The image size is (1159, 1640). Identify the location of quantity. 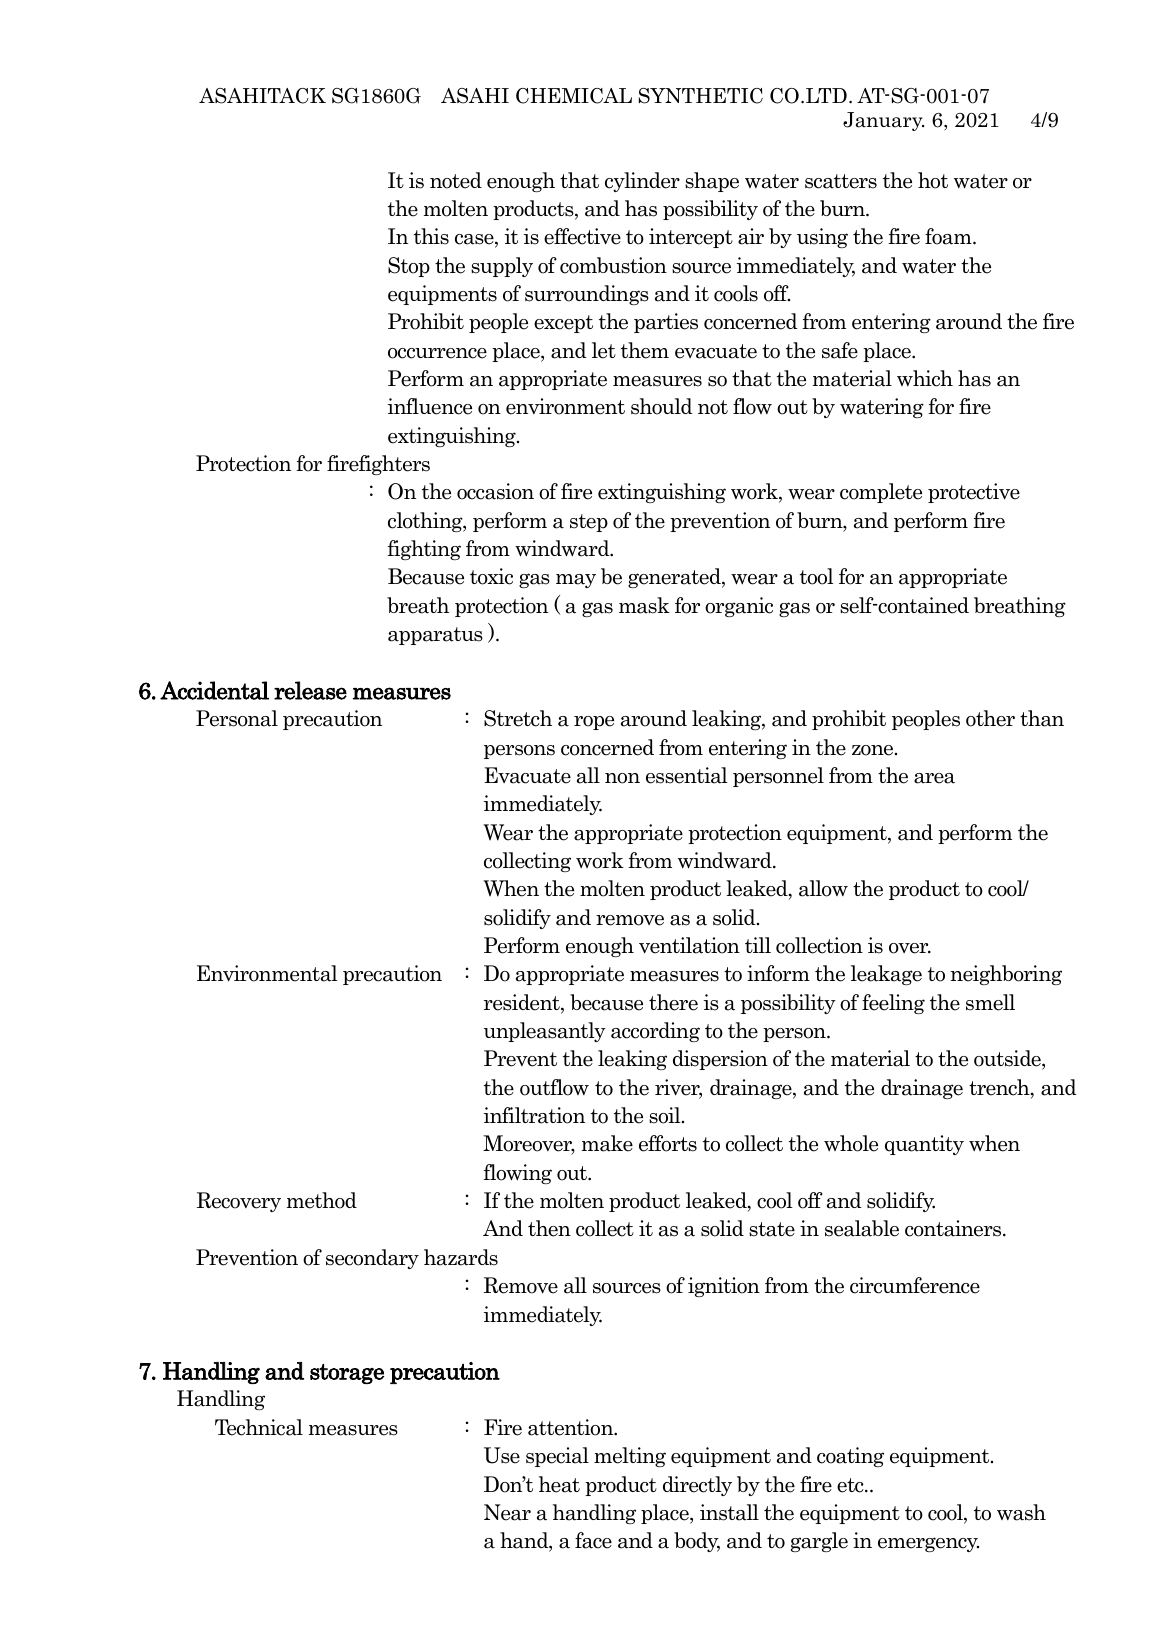
(924, 1145).
